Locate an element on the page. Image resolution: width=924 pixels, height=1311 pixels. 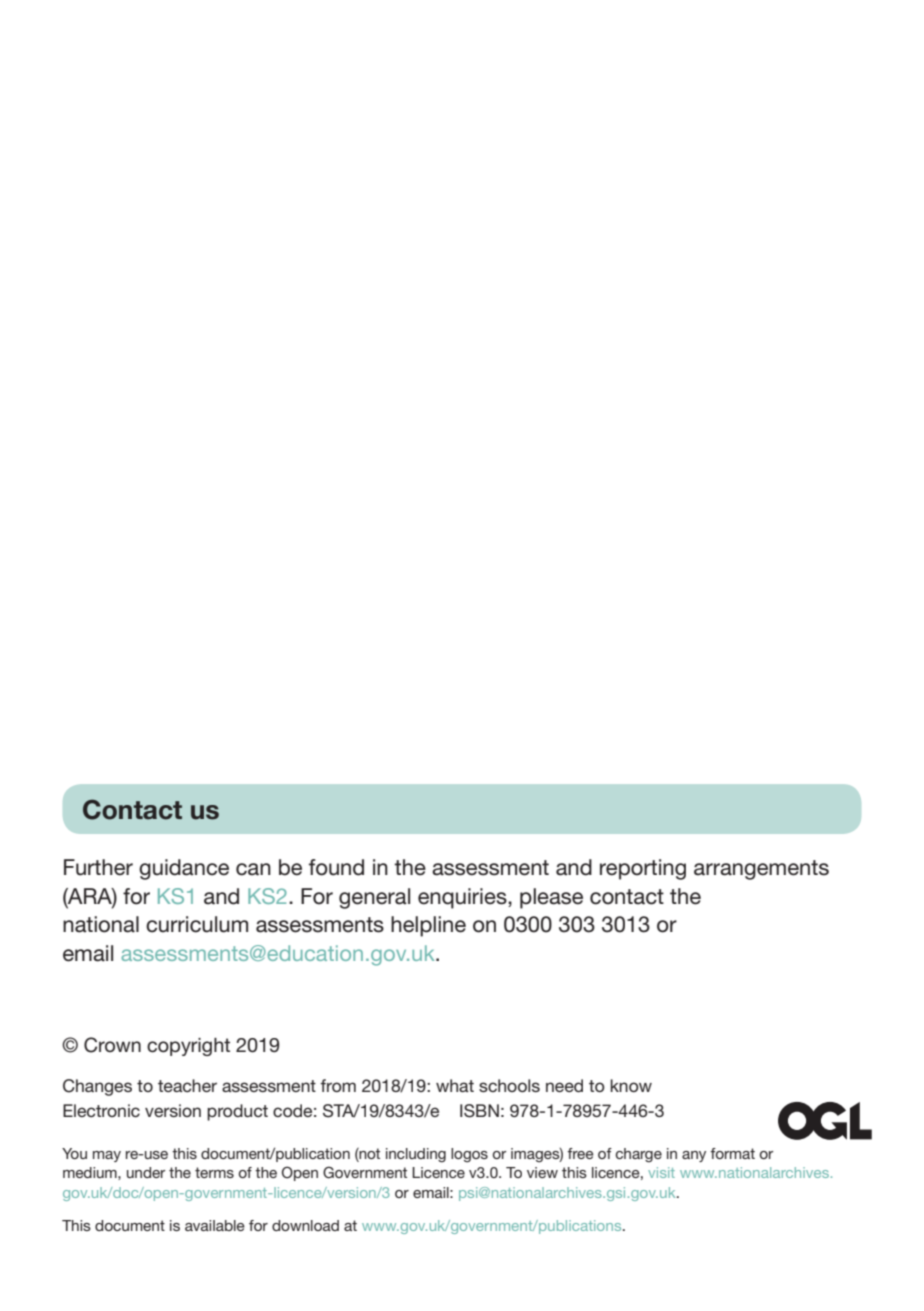
download is located at coordinates (305, 1225).
